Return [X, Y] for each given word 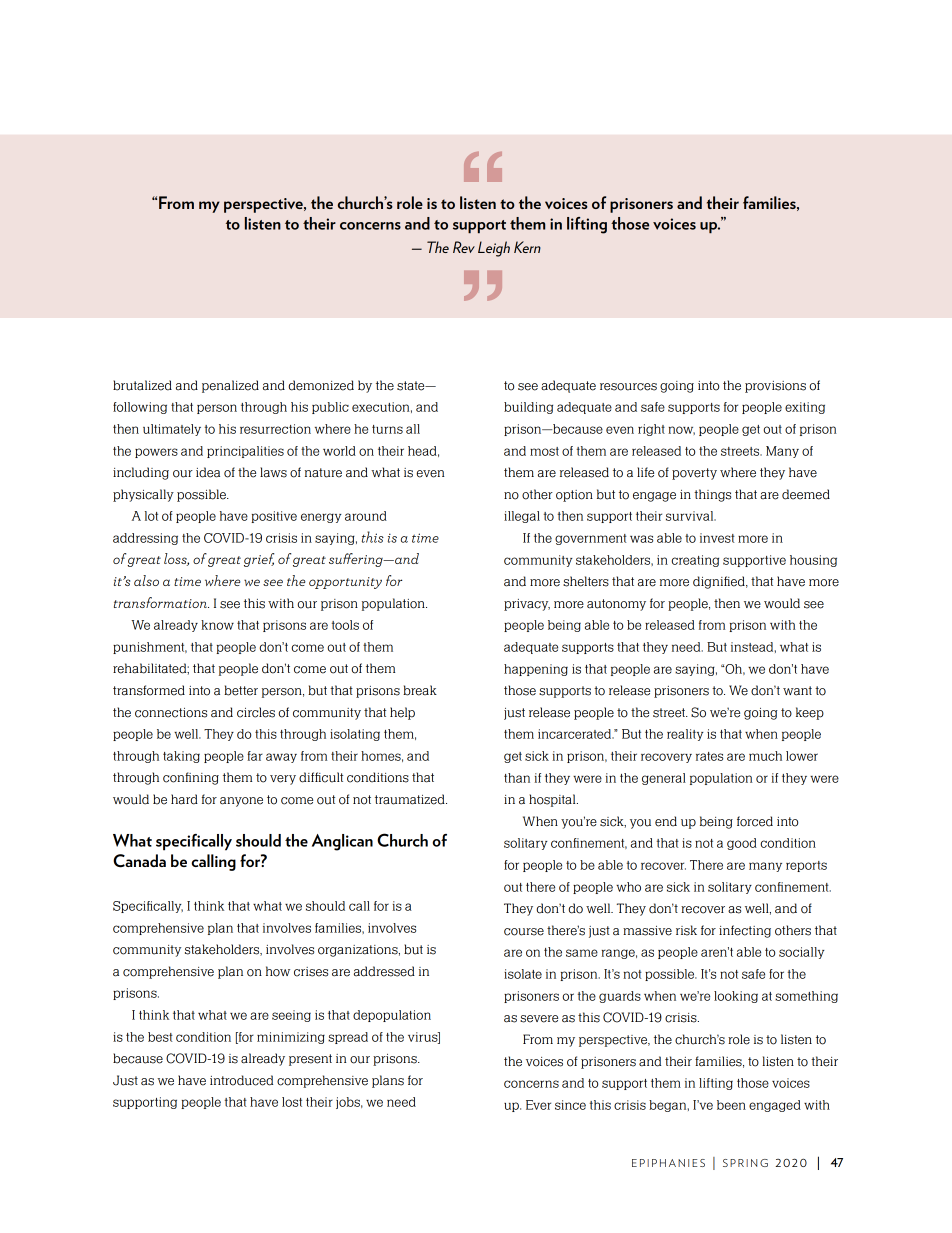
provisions [775, 387]
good [742, 844]
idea [208, 472]
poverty [694, 474]
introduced [241, 1080]
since [570, 1105]
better [241, 690]
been [731, 1105]
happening [536, 670]
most [544, 451]
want [797, 691]
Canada [139, 861]
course [524, 932]
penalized [230, 386]
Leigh [494, 249]
